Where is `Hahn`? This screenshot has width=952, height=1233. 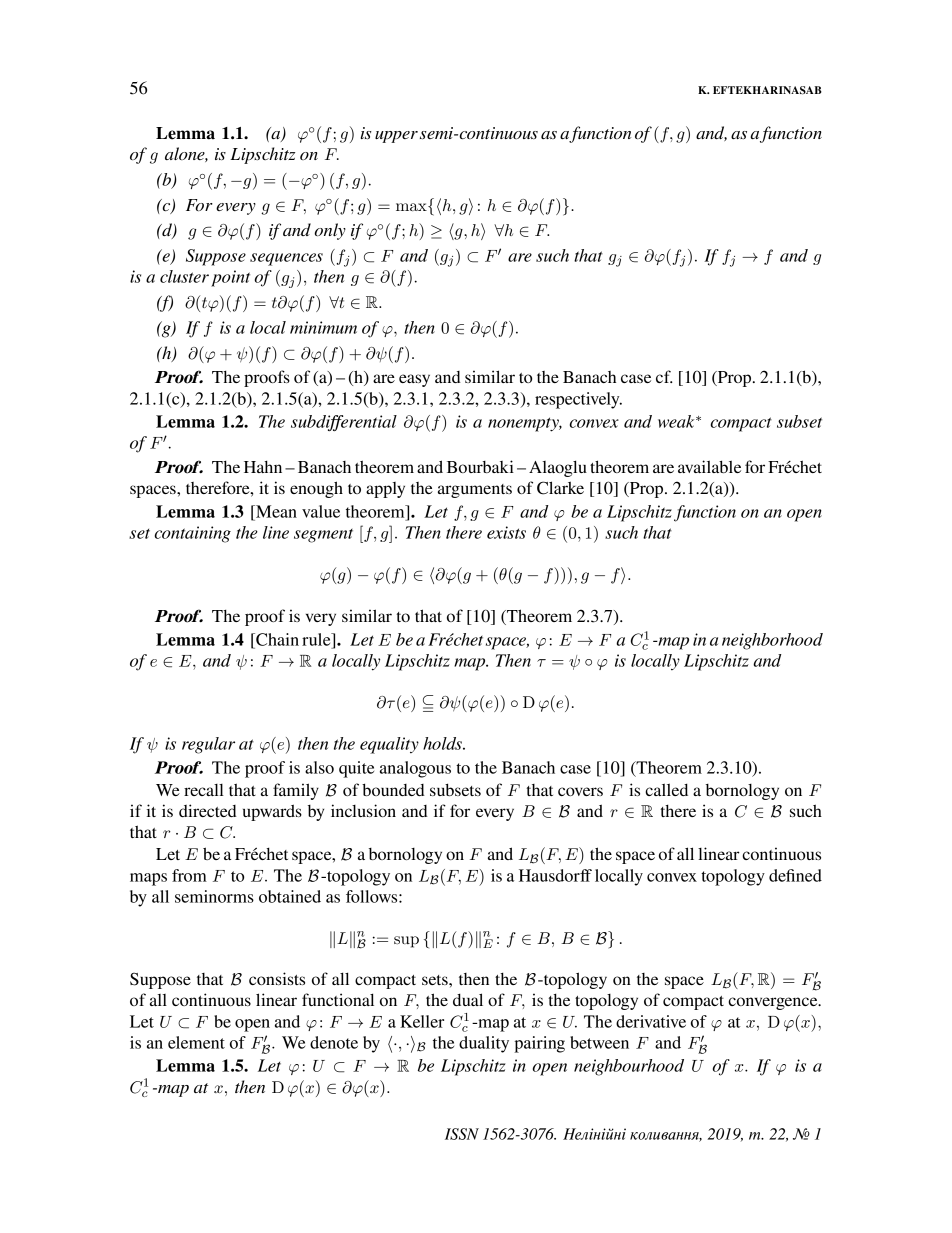
Hahn is located at coordinates (263, 467).
